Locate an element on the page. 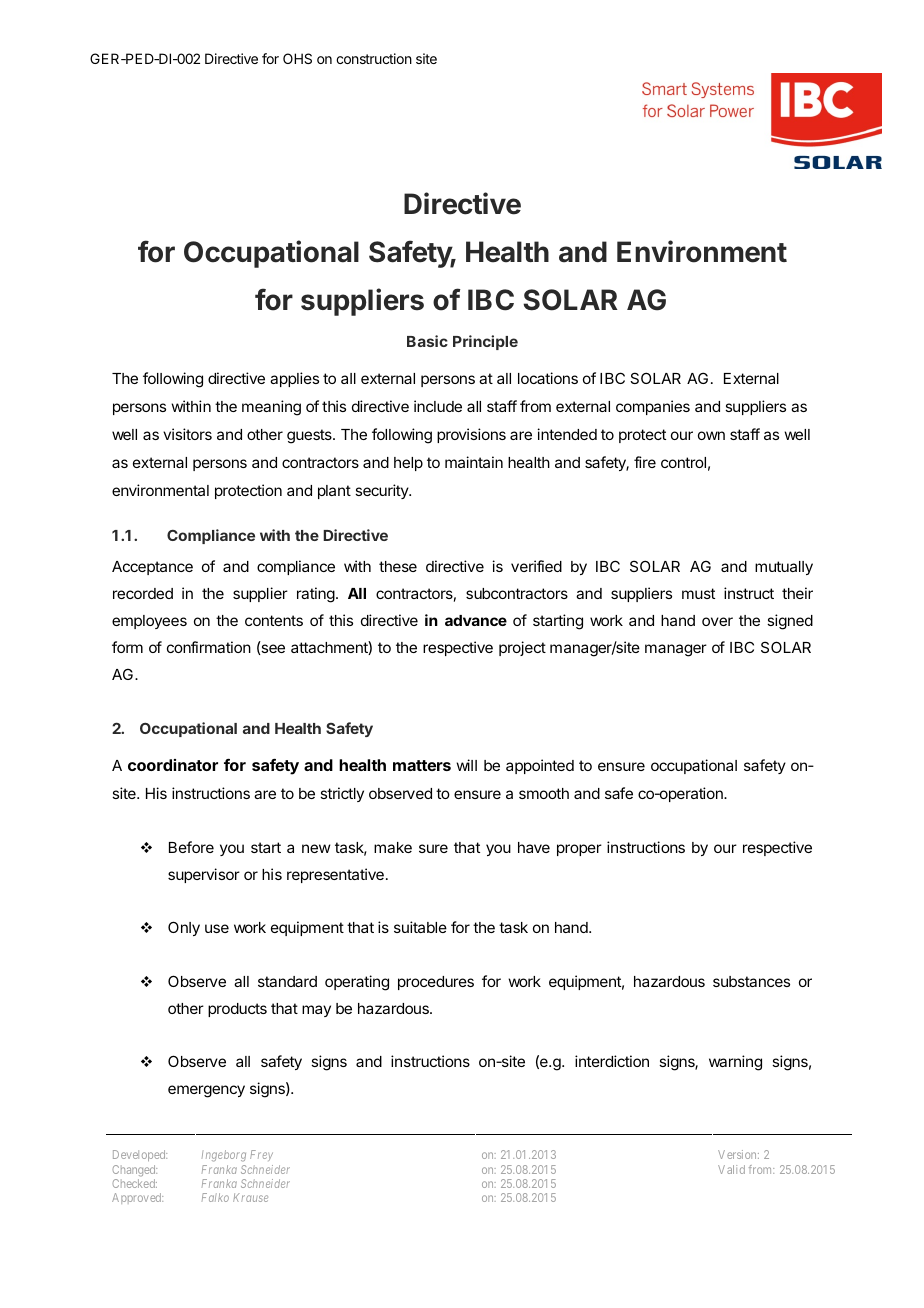 This image has height=1308, width=924. companies is located at coordinates (653, 407).
